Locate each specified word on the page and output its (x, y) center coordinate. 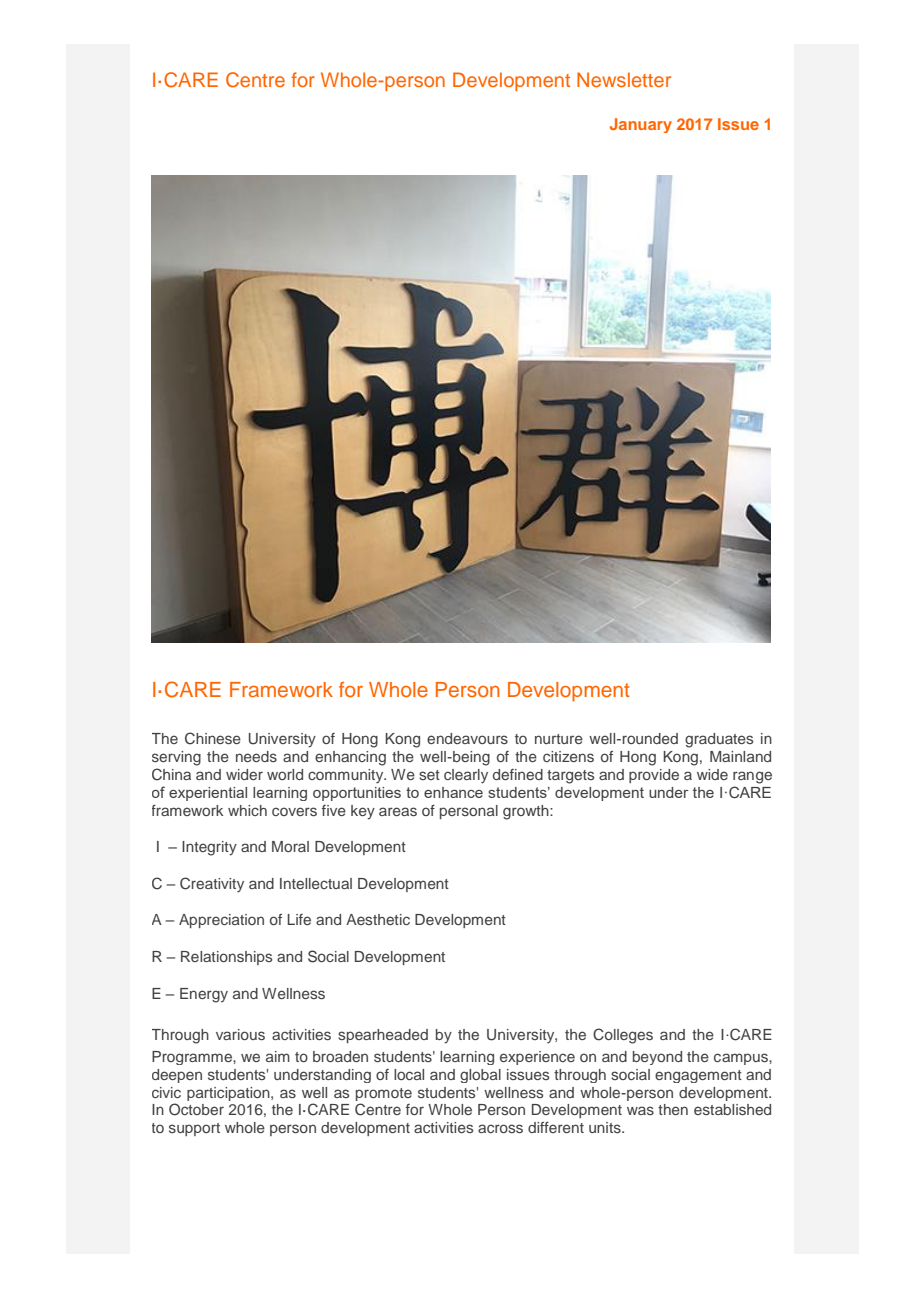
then (673, 1109)
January (641, 125)
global (480, 1076)
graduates (719, 740)
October (196, 1109)
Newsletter (624, 79)
